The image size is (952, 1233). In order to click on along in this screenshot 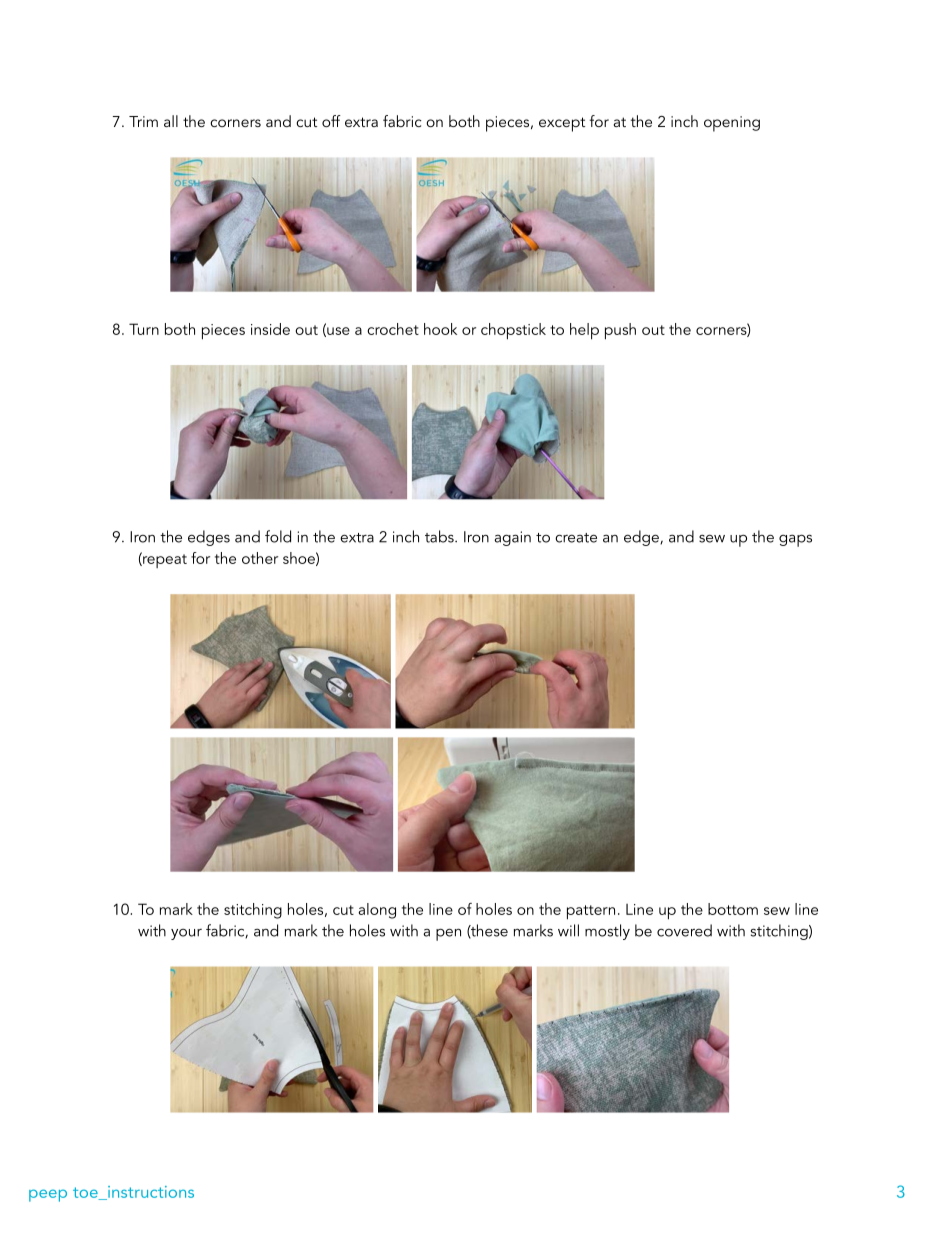, I will do `click(377, 911)`.
